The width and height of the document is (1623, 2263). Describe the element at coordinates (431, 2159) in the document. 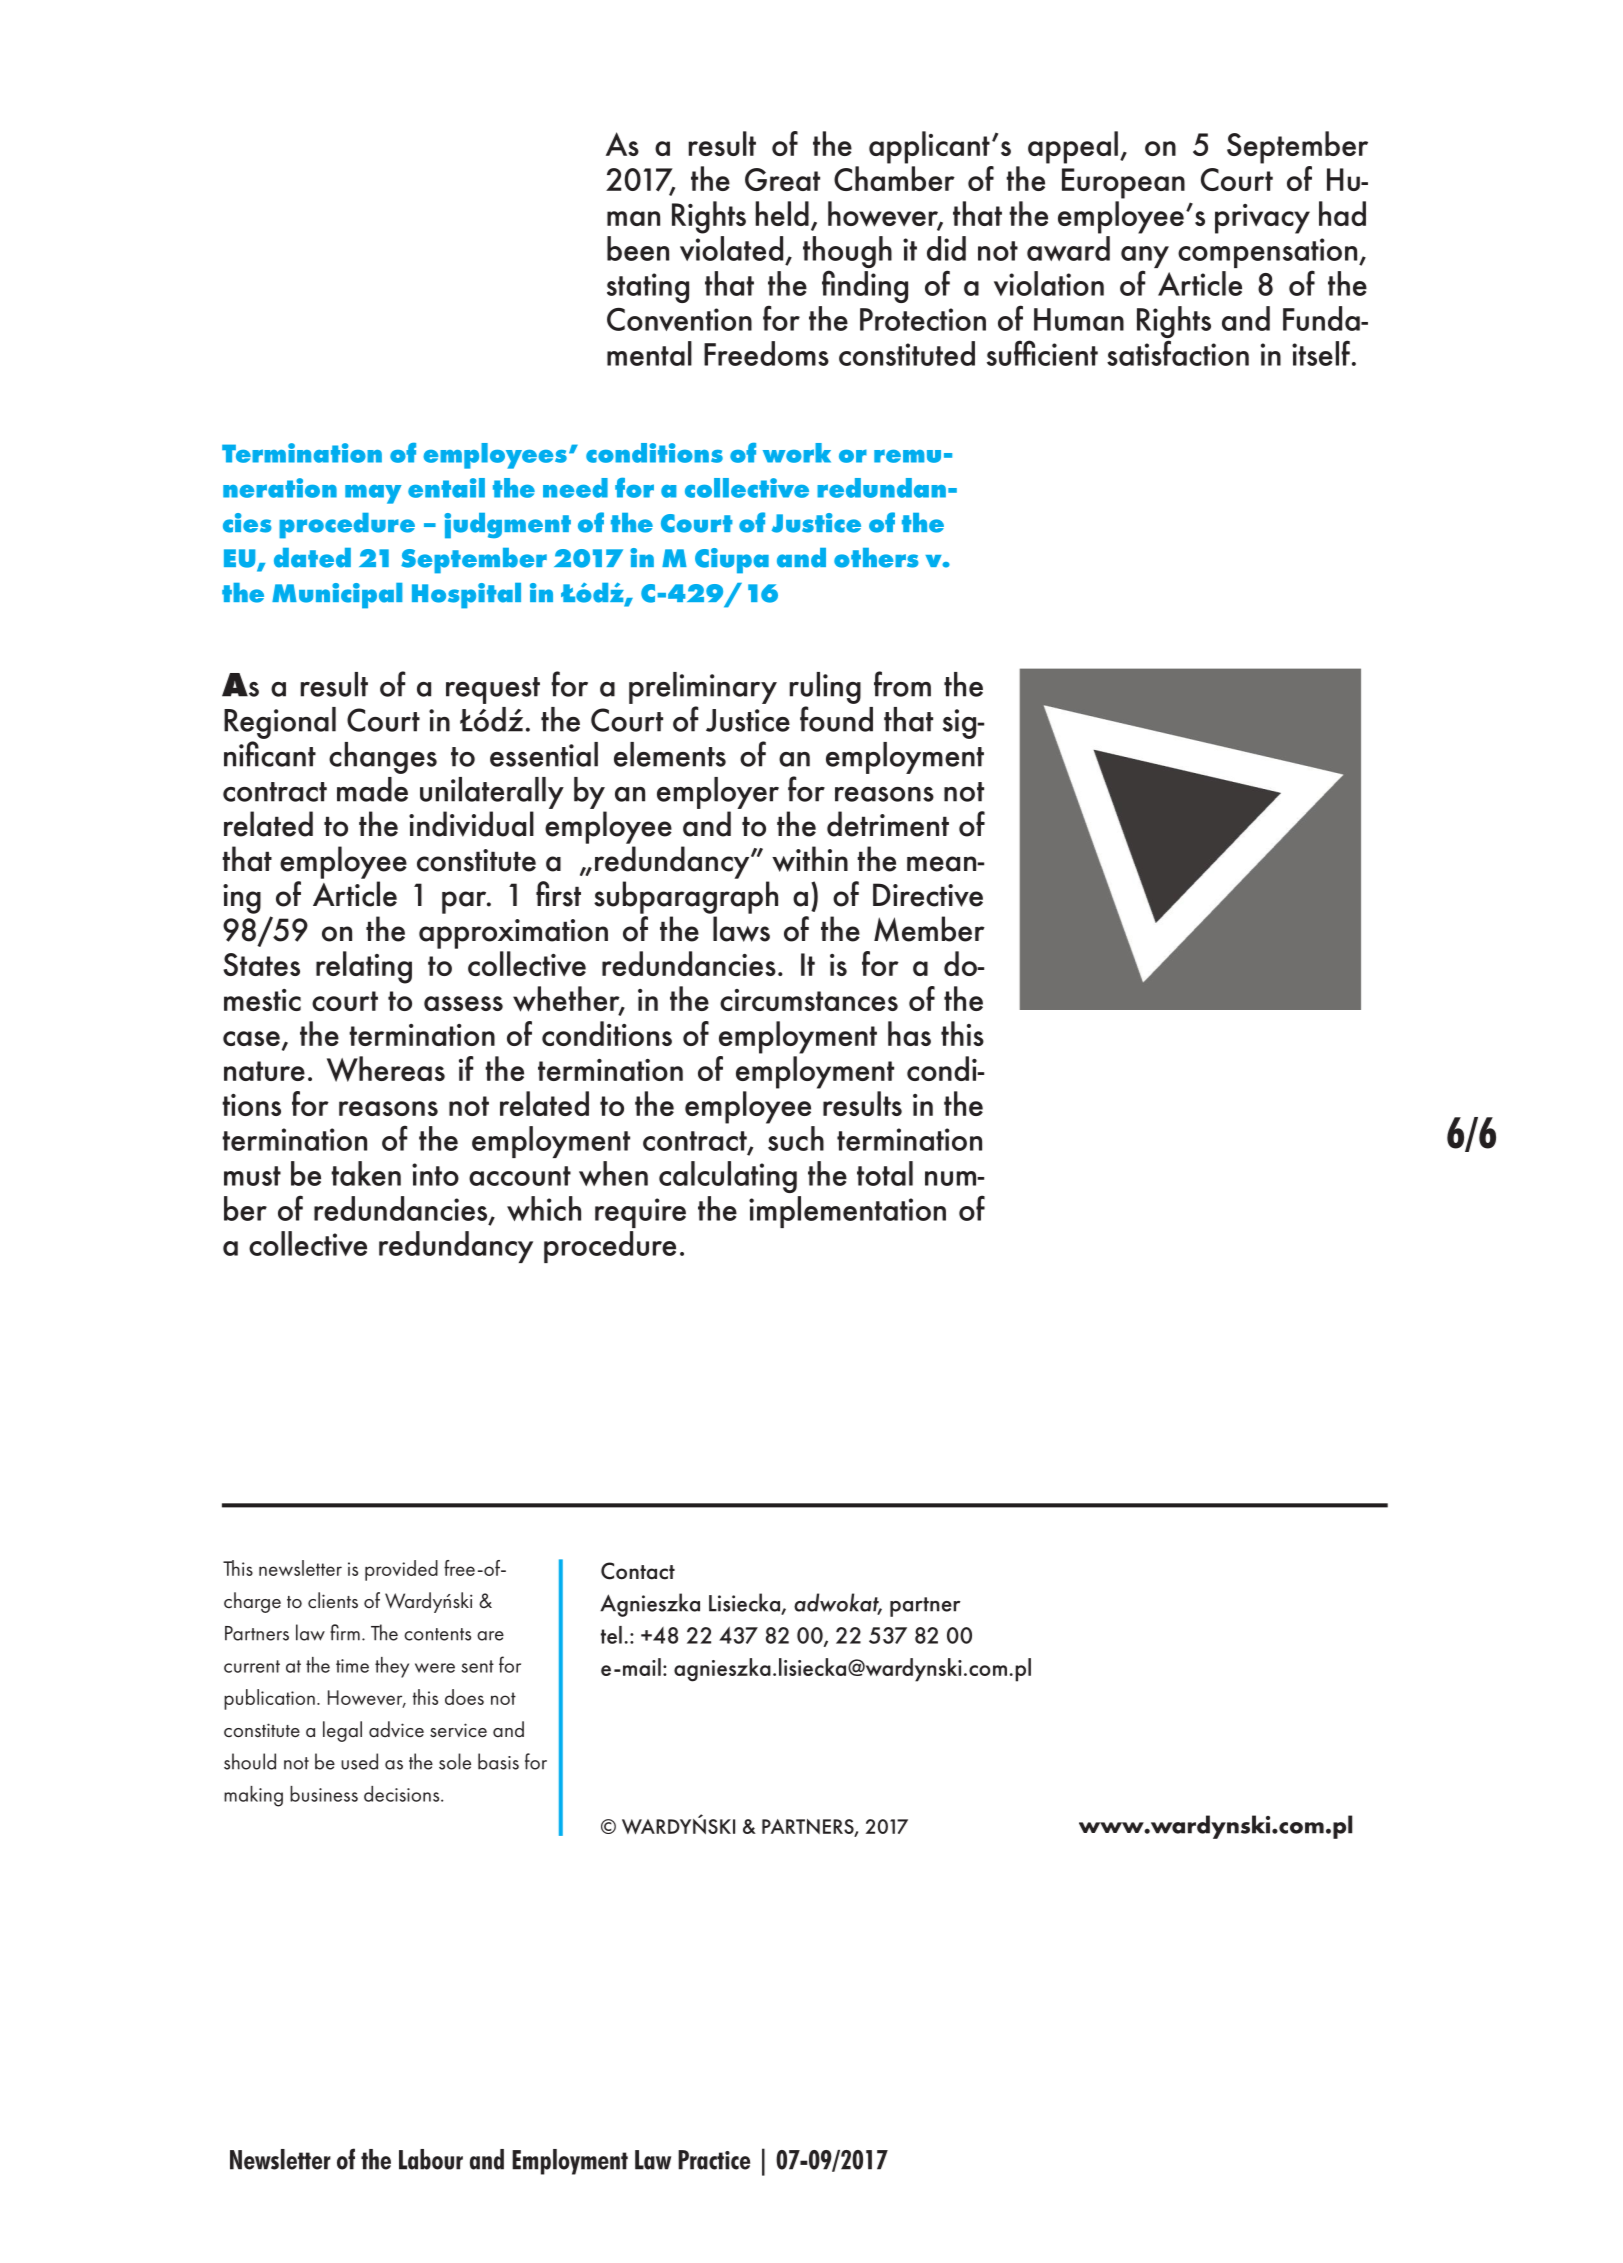

I see `Labour` at that location.
